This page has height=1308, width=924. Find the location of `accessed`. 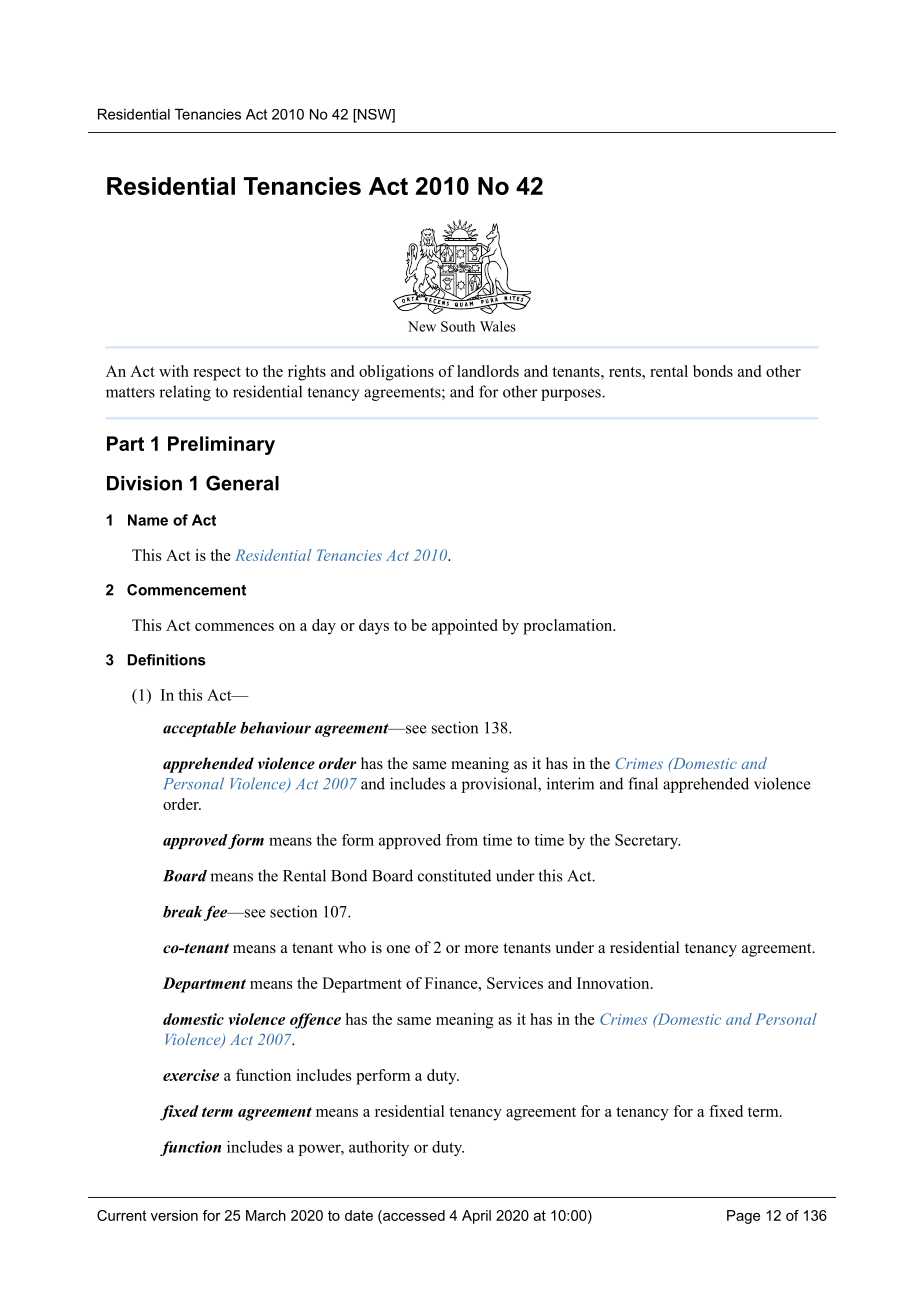

accessed is located at coordinates (413, 1215).
